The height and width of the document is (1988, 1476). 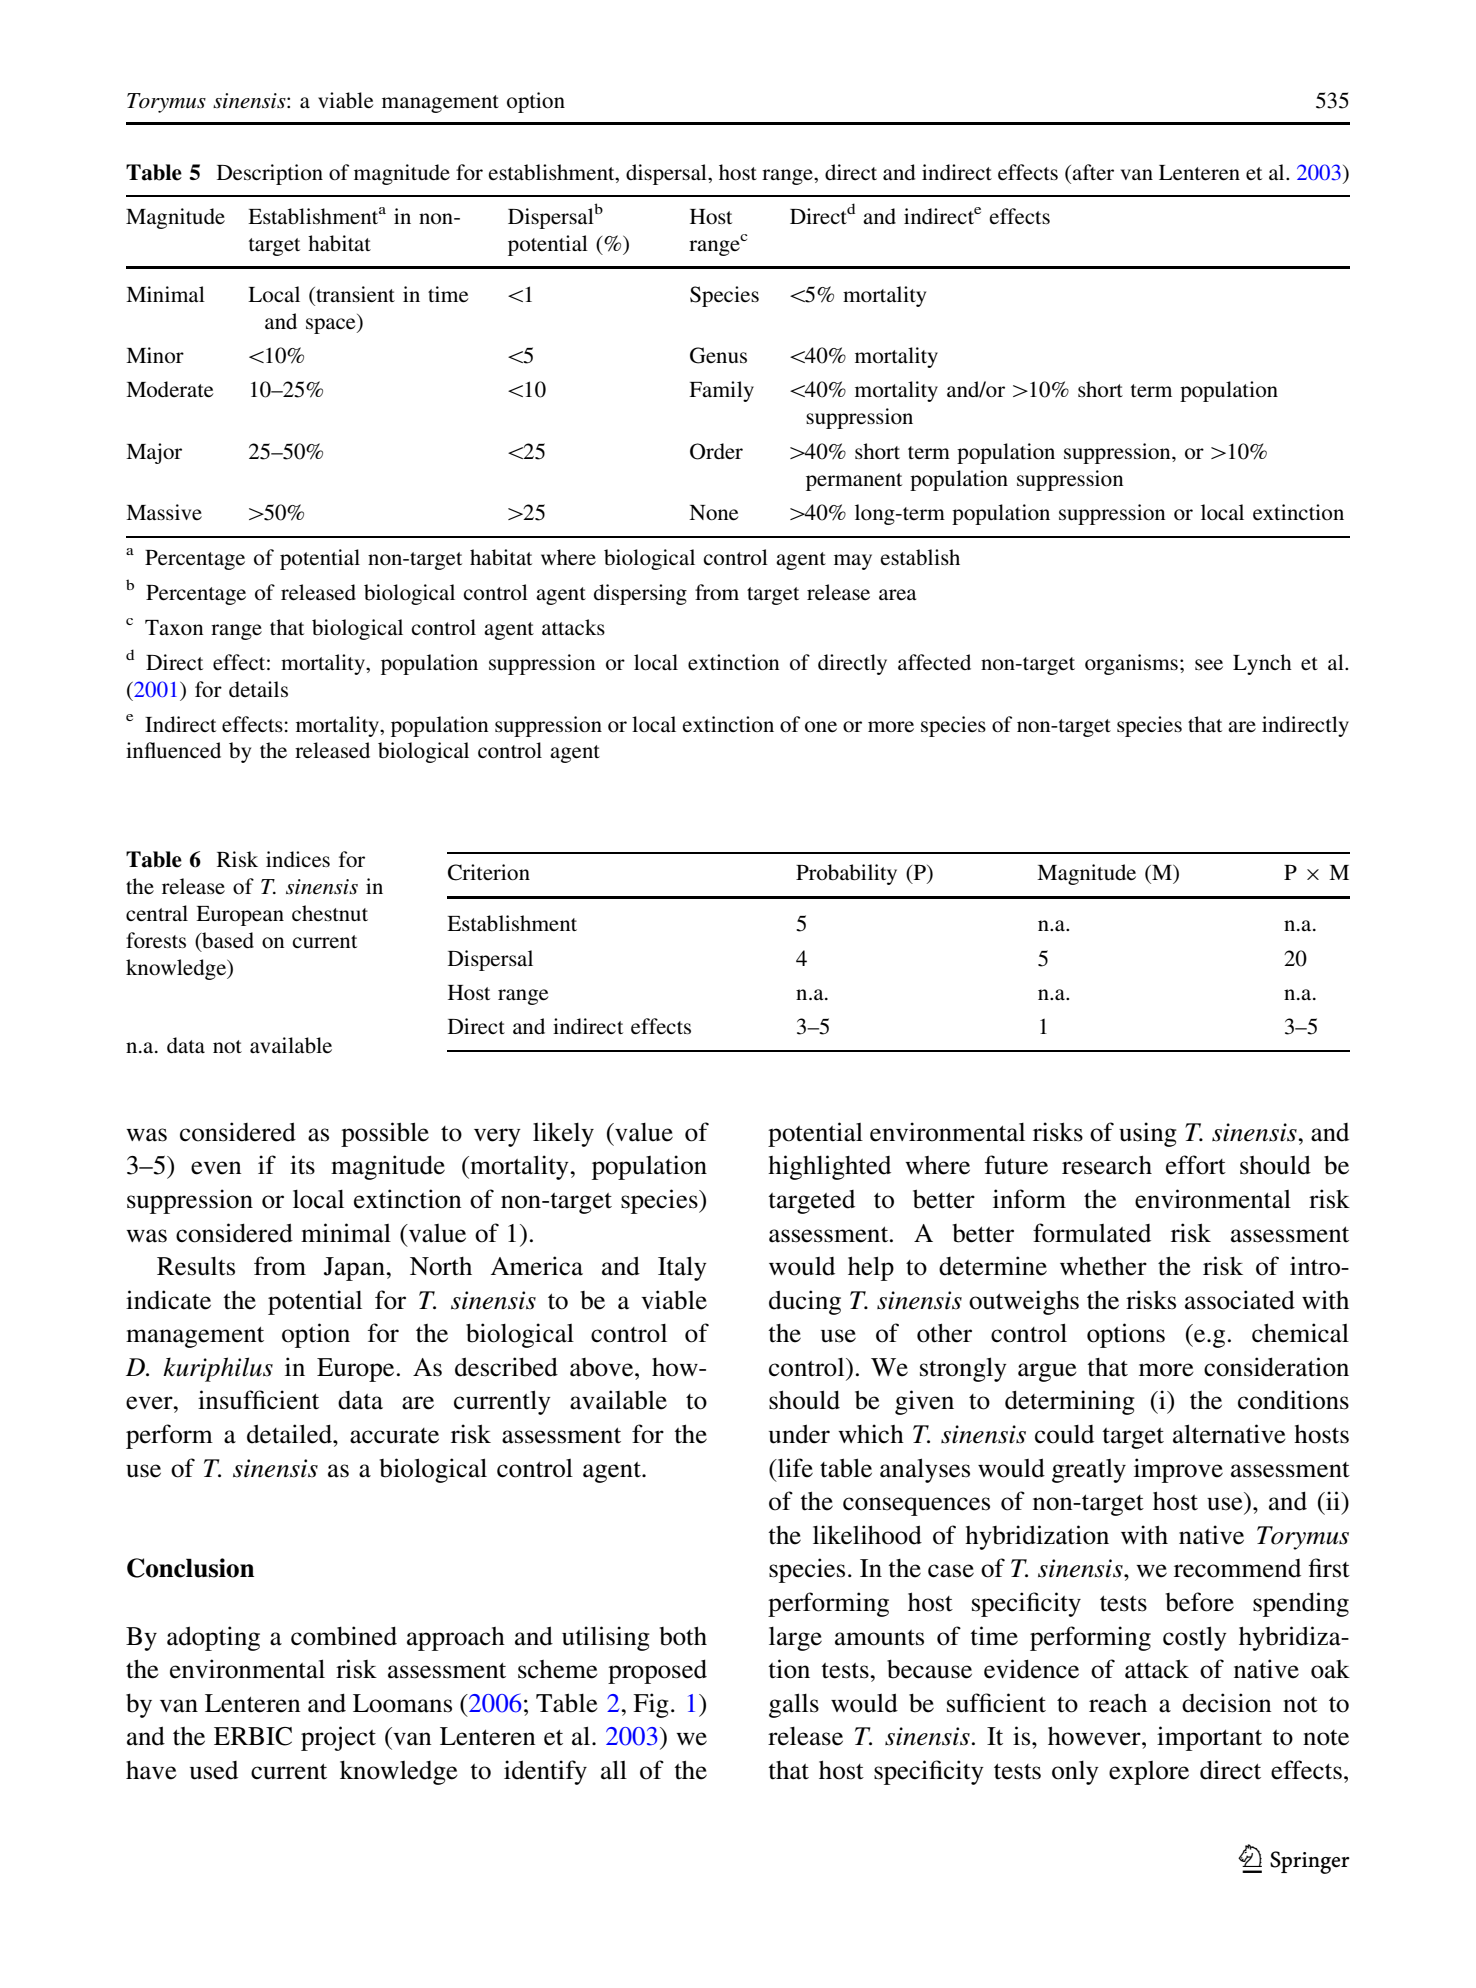 I want to click on project, so click(x=338, y=1738).
